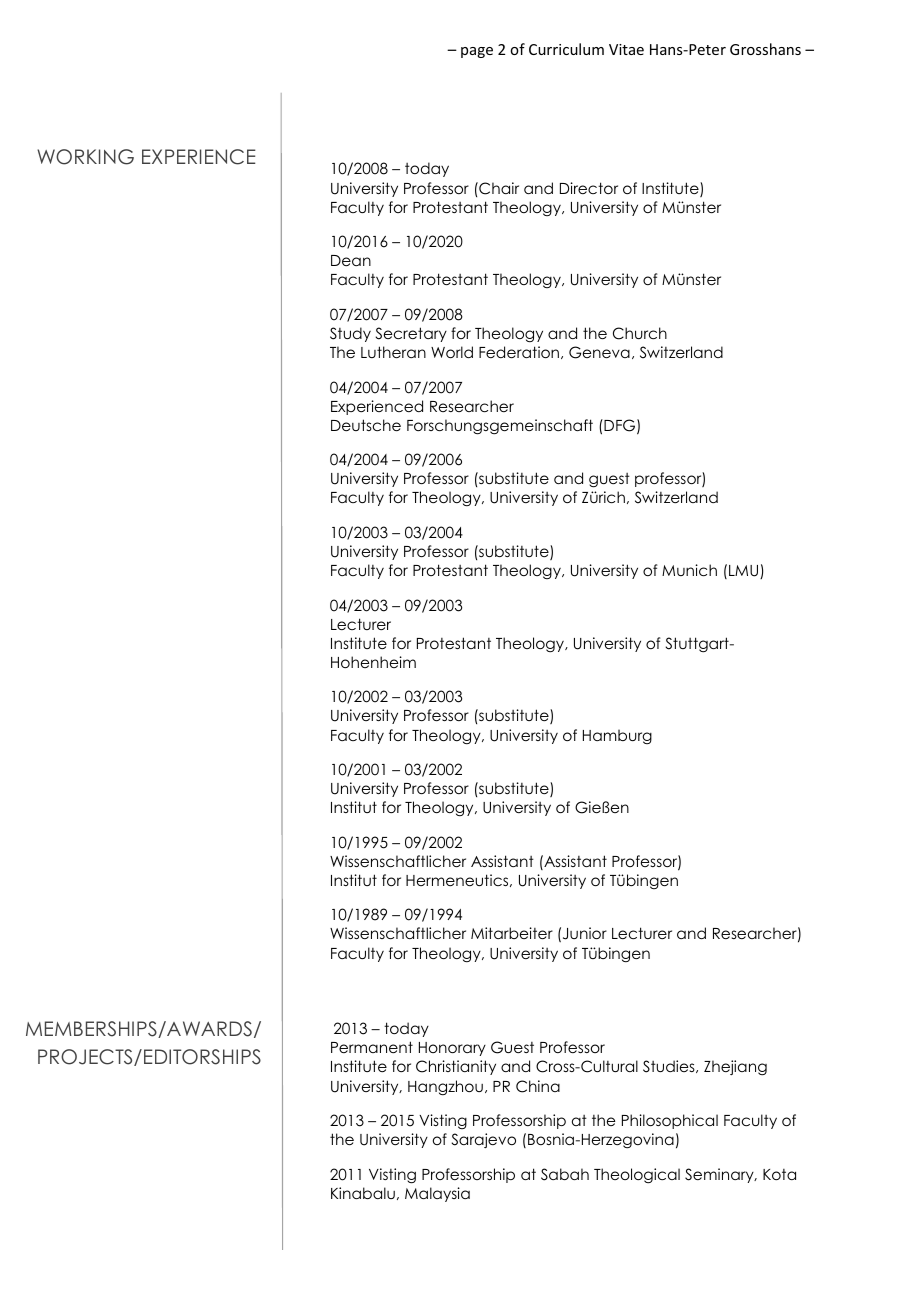 The height and width of the screenshot is (1308, 924). Describe the element at coordinates (372, 1047) in the screenshot. I see `Permanent` at that location.
